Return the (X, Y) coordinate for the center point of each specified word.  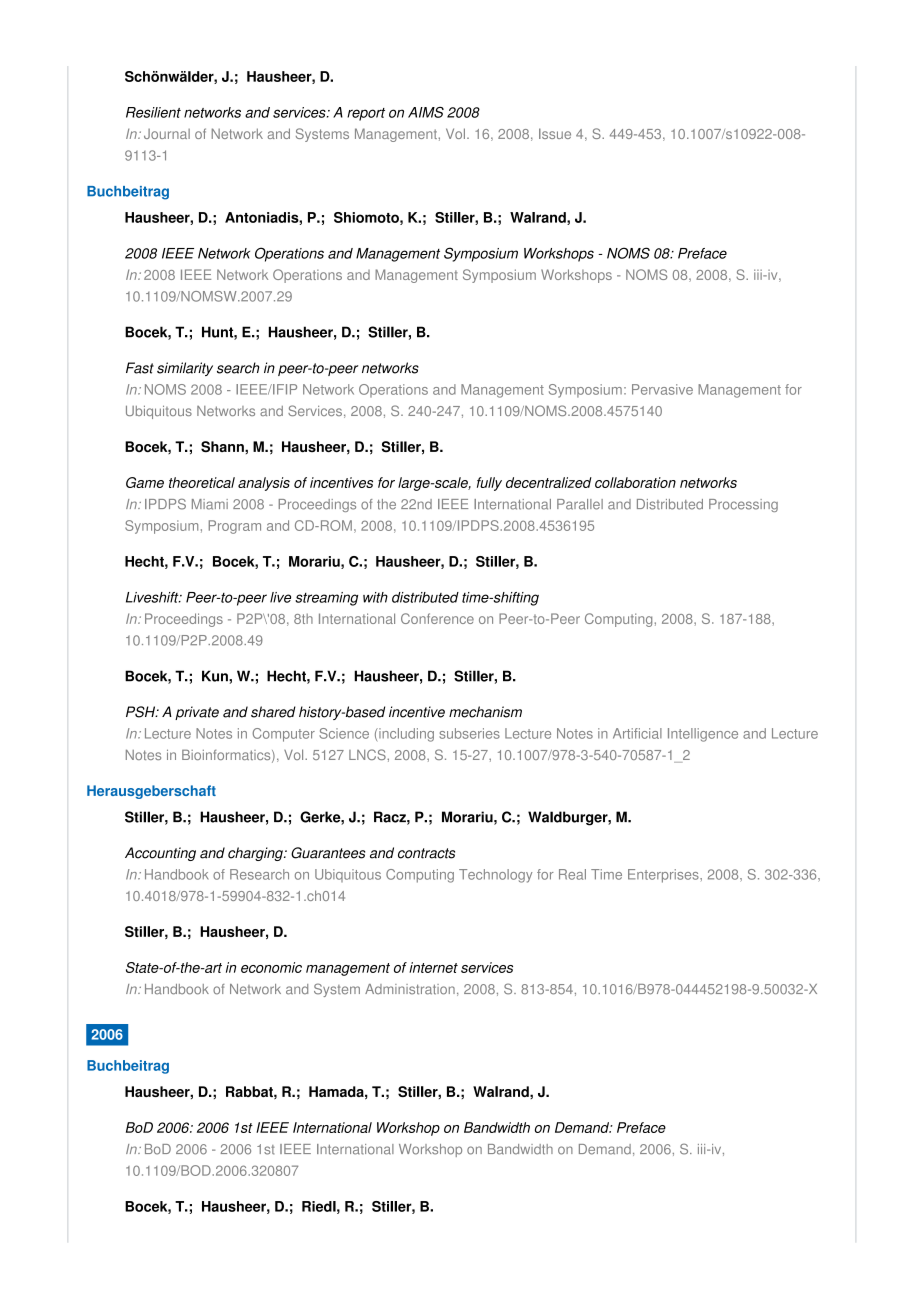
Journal (167, 134)
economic (271, 967)
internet (433, 967)
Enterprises (664, 876)
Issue (555, 133)
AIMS (426, 112)
